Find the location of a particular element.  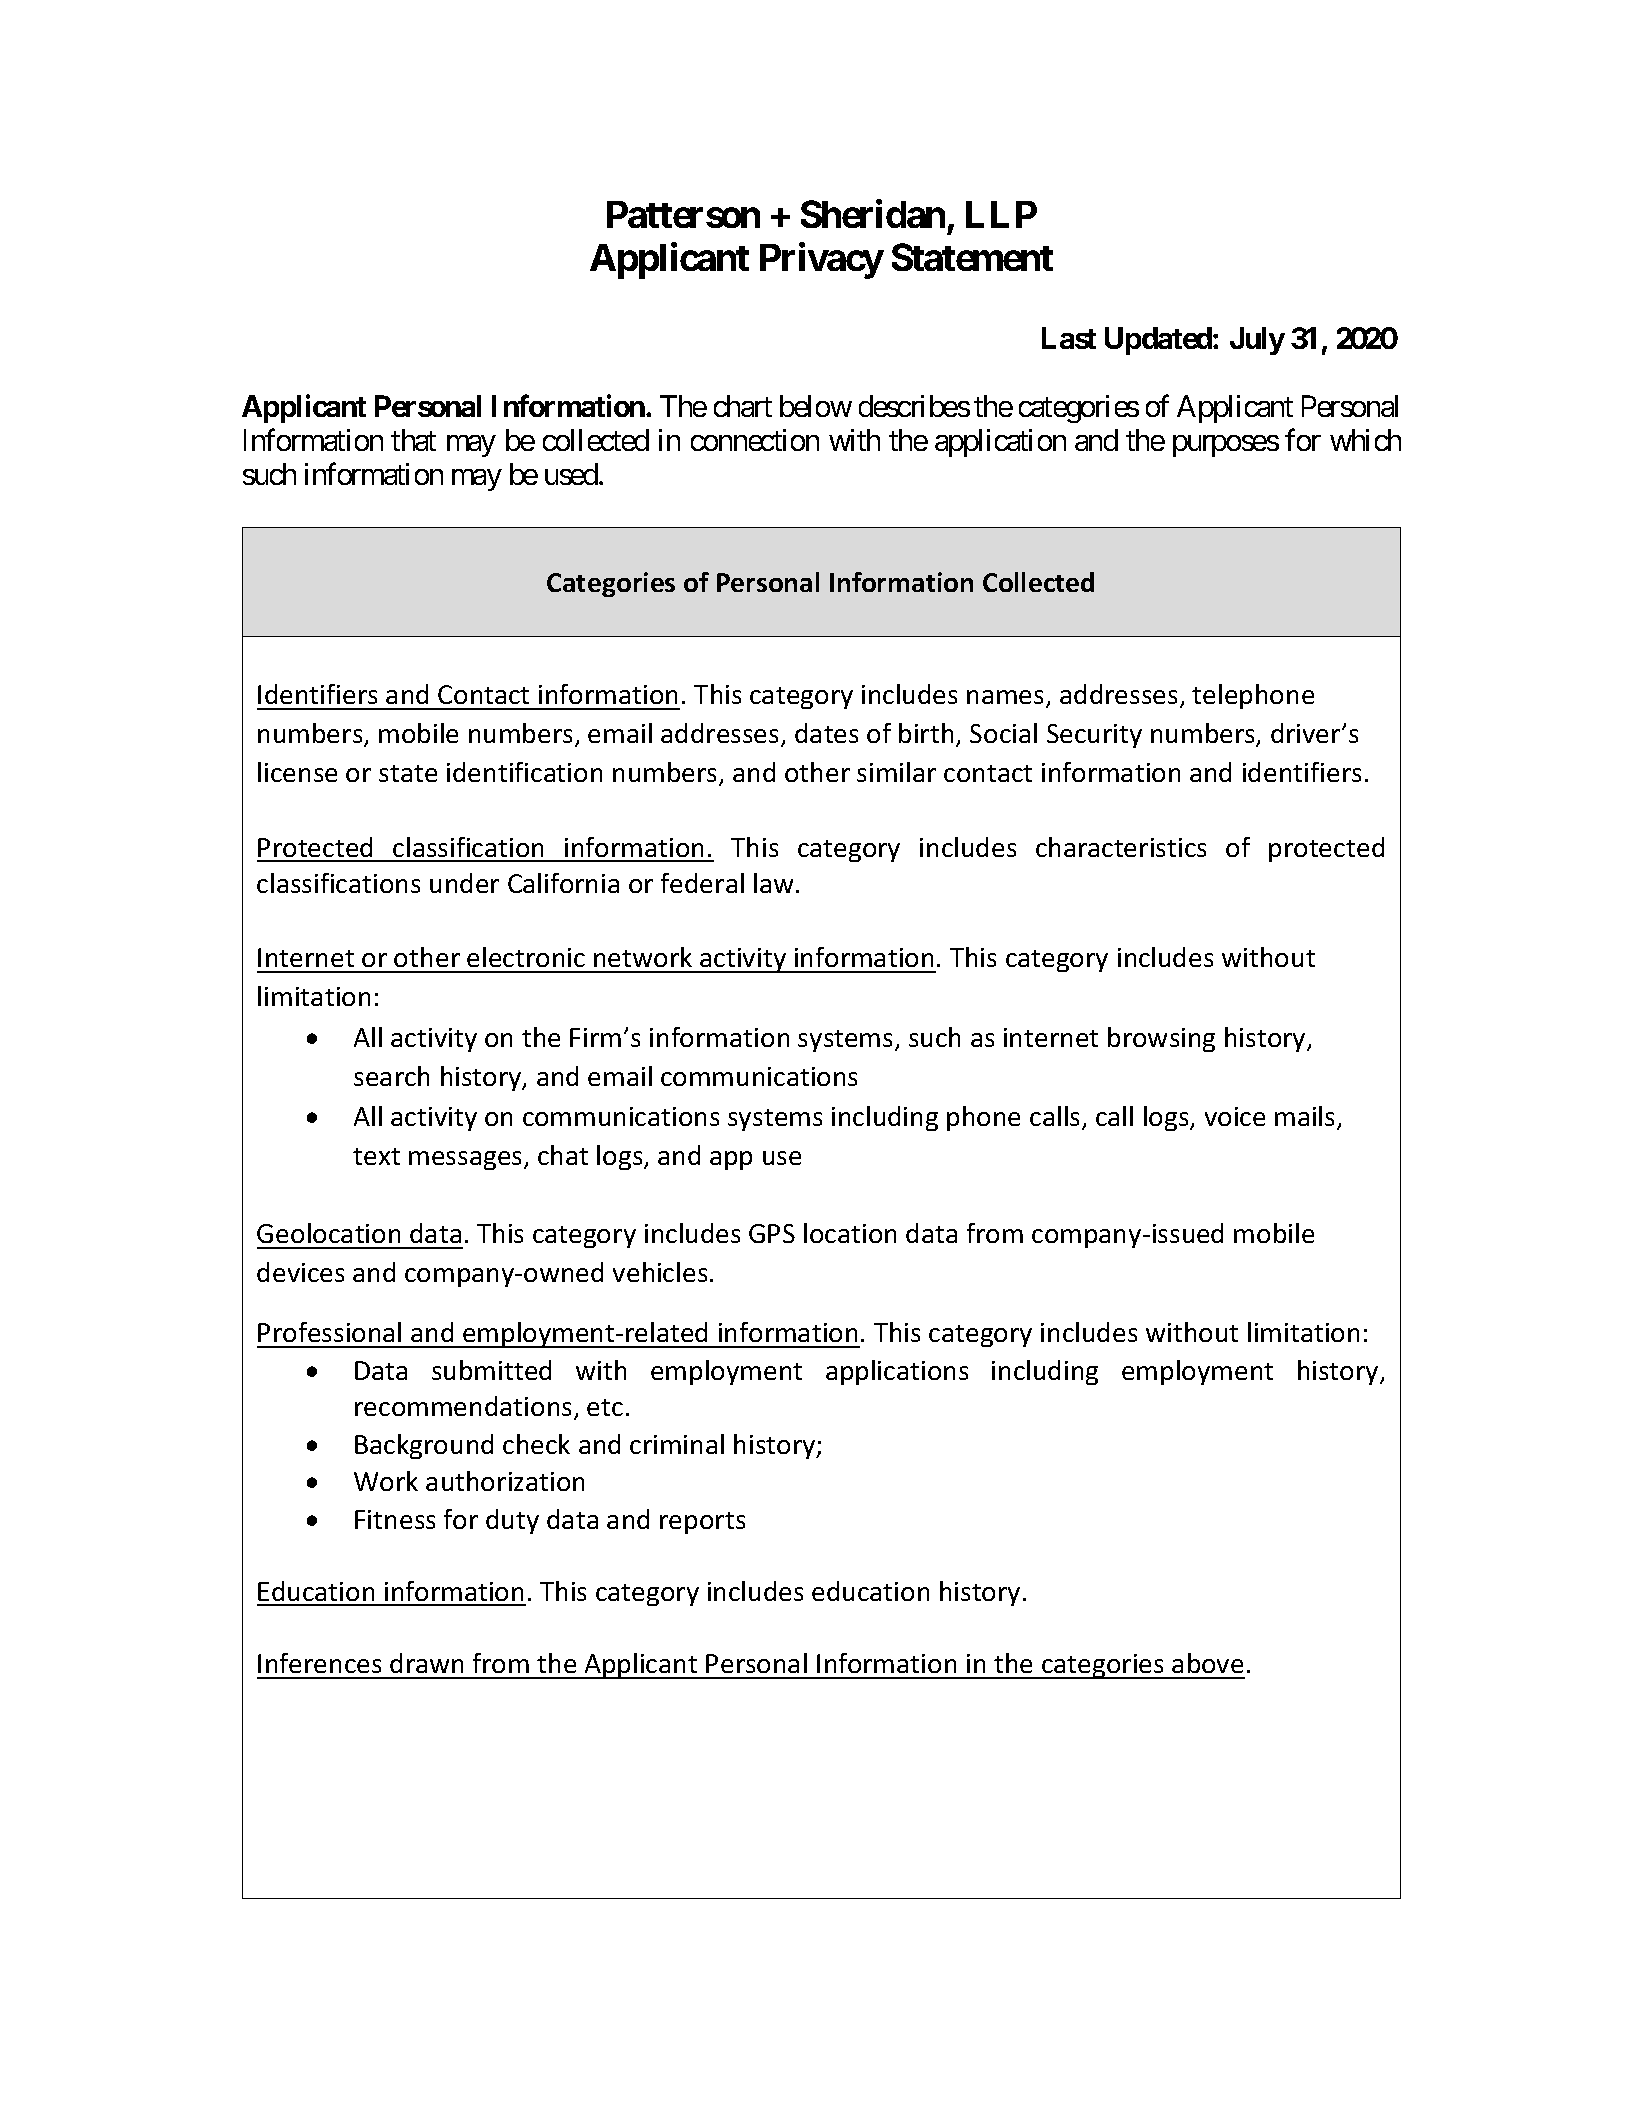

under is located at coordinates (464, 883).
